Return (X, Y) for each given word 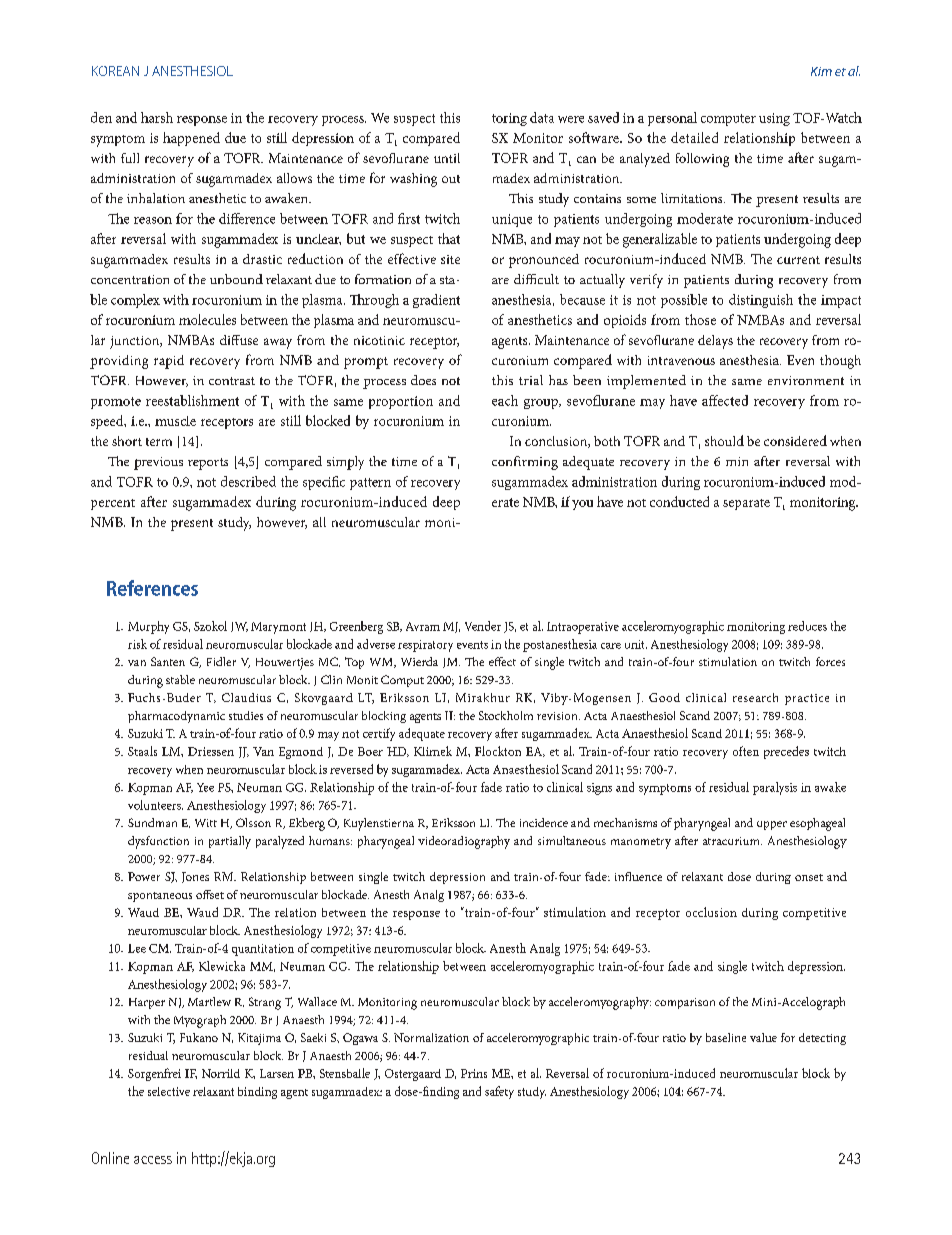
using (774, 119)
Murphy (148, 627)
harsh (157, 117)
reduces (807, 626)
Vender (483, 626)
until (447, 158)
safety (499, 1092)
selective (169, 1091)
